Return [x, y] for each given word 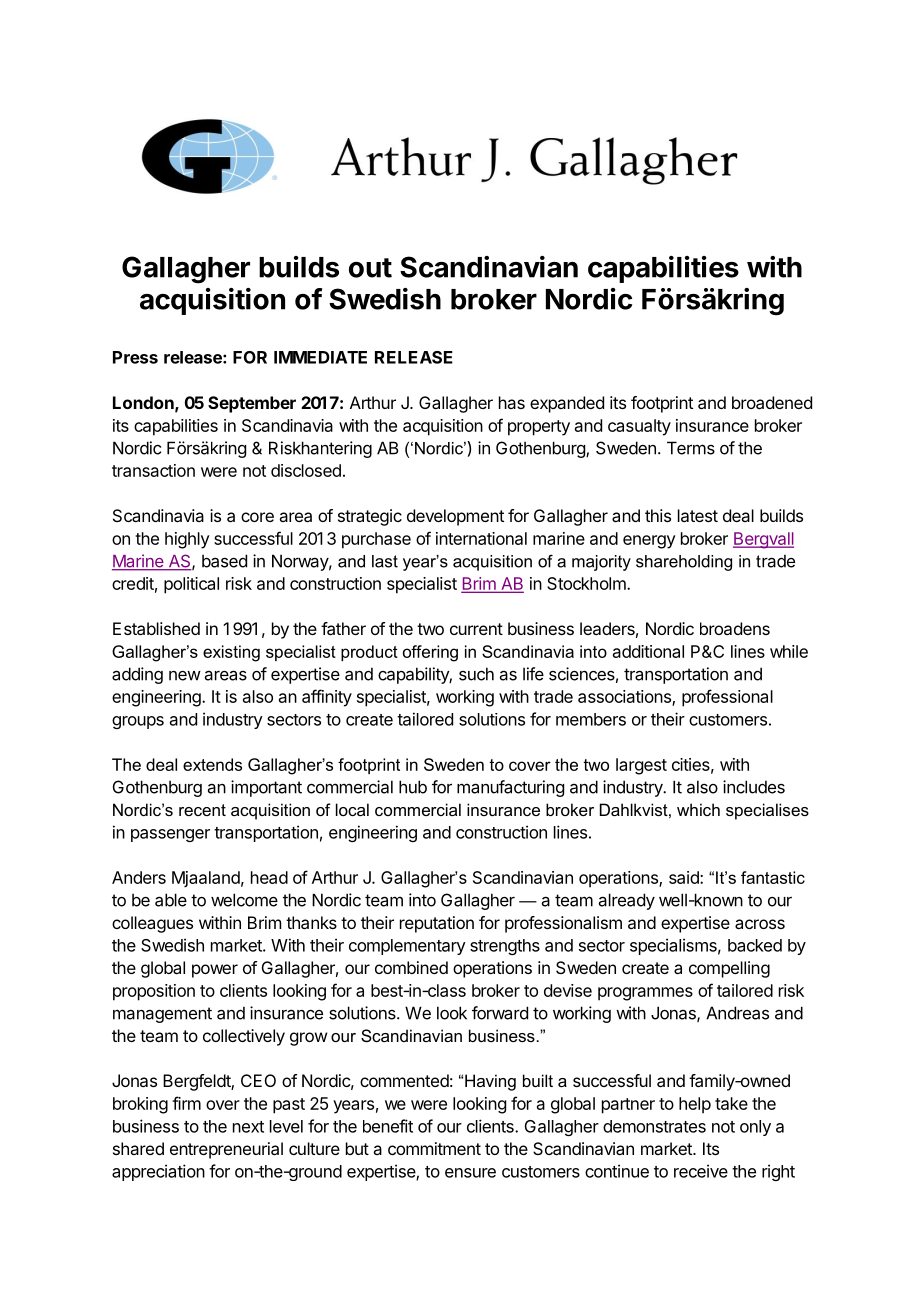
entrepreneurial [226, 1150]
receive [701, 1171]
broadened [772, 402]
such [476, 674]
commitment [434, 1148]
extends [212, 764]
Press [135, 357]
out [370, 268]
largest [641, 766]
